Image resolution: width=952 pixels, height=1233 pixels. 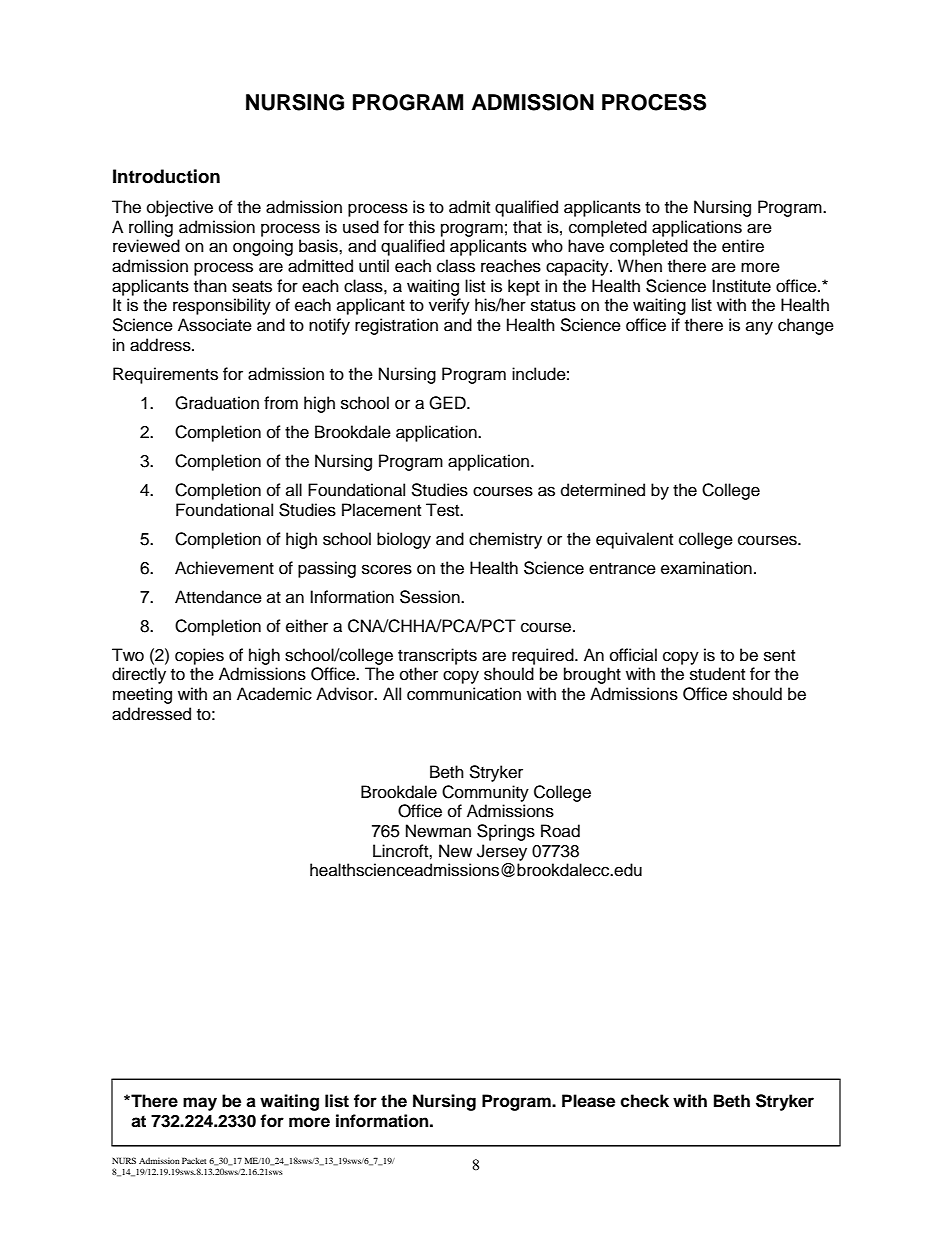 What do you see at coordinates (180, 208) in the document?
I see `objective` at bounding box center [180, 208].
